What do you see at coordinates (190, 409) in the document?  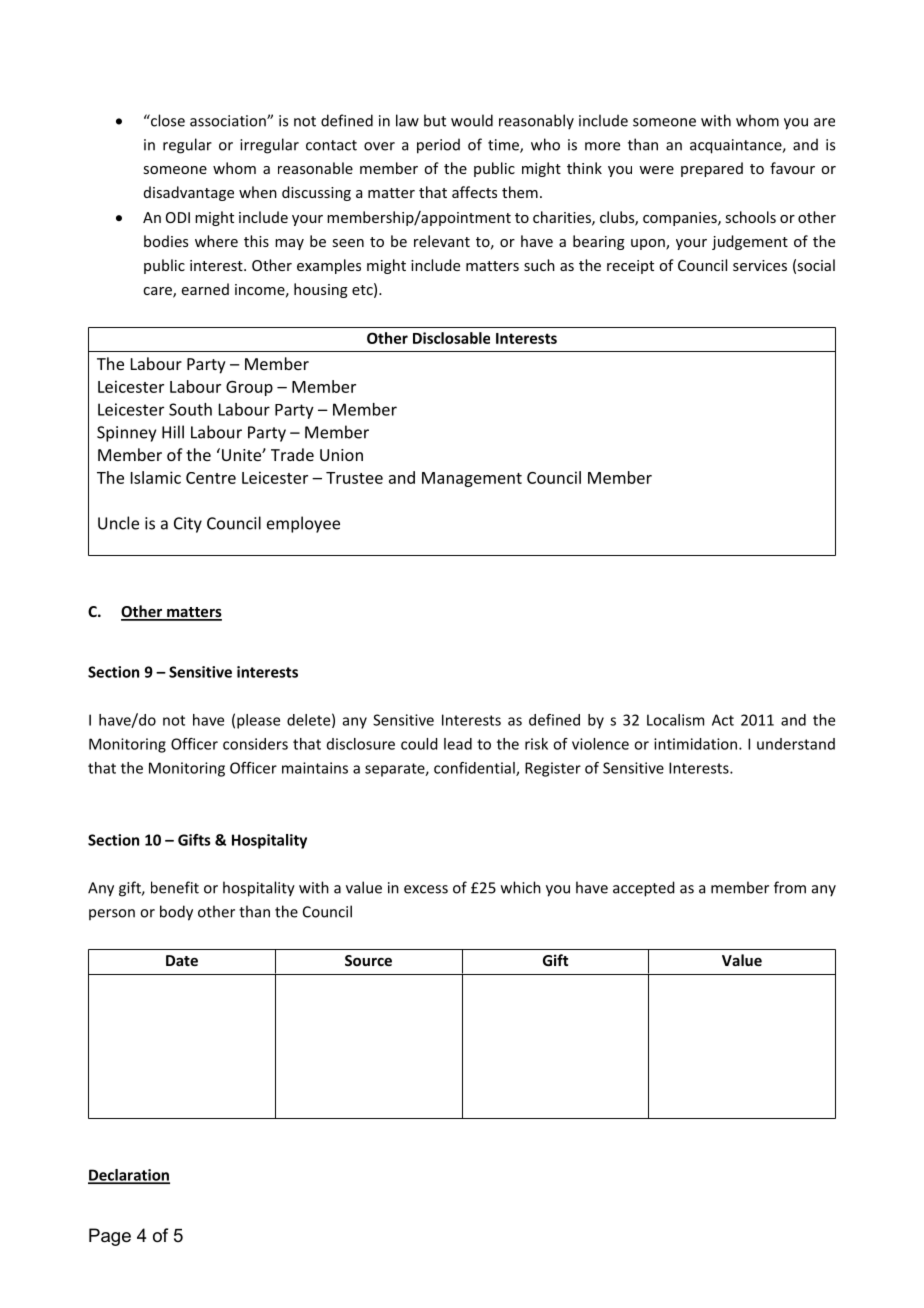 I see `South` at bounding box center [190, 409].
